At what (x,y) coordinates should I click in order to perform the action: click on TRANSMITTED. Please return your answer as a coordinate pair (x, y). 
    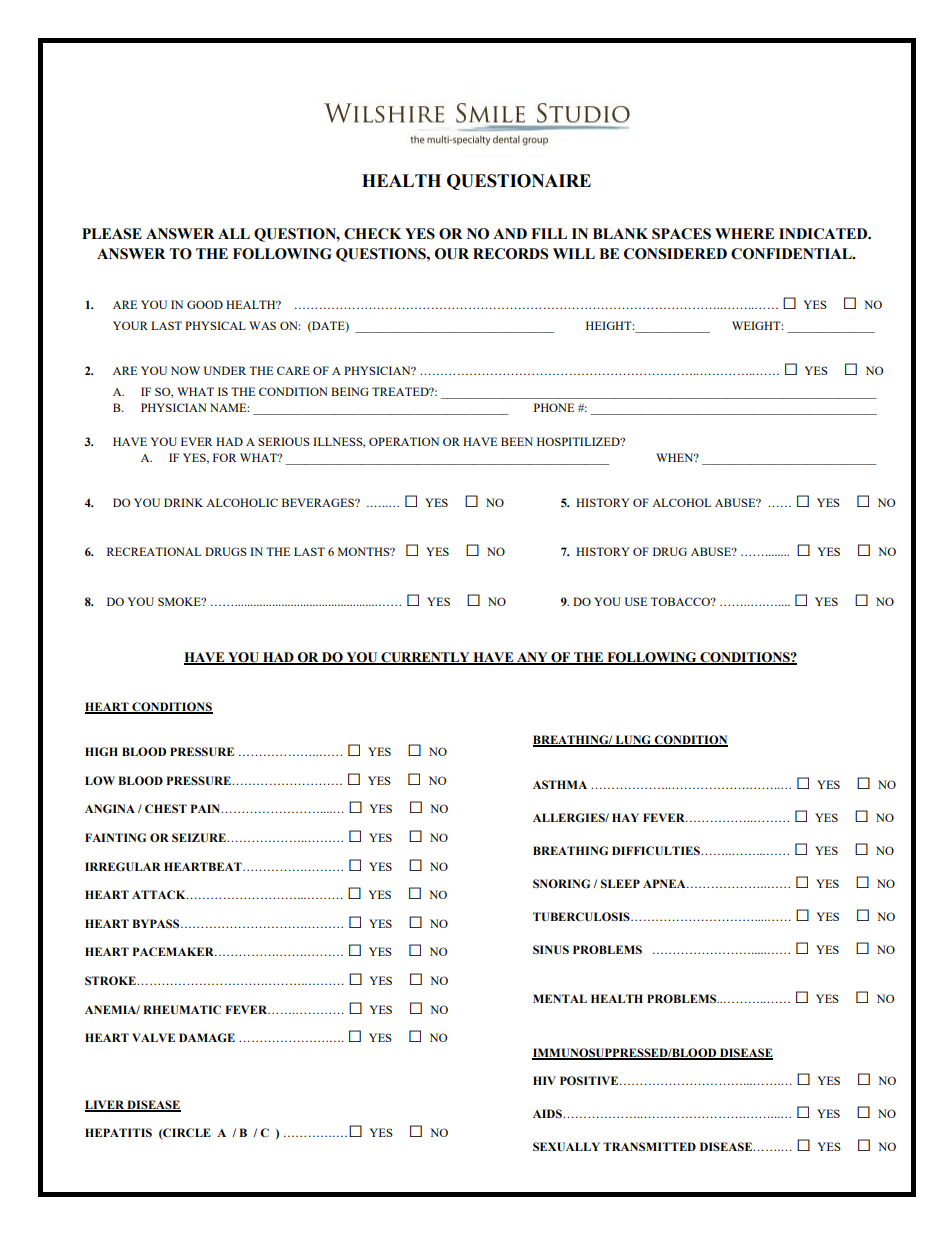
    Looking at the image, I should click on (649, 1146).
